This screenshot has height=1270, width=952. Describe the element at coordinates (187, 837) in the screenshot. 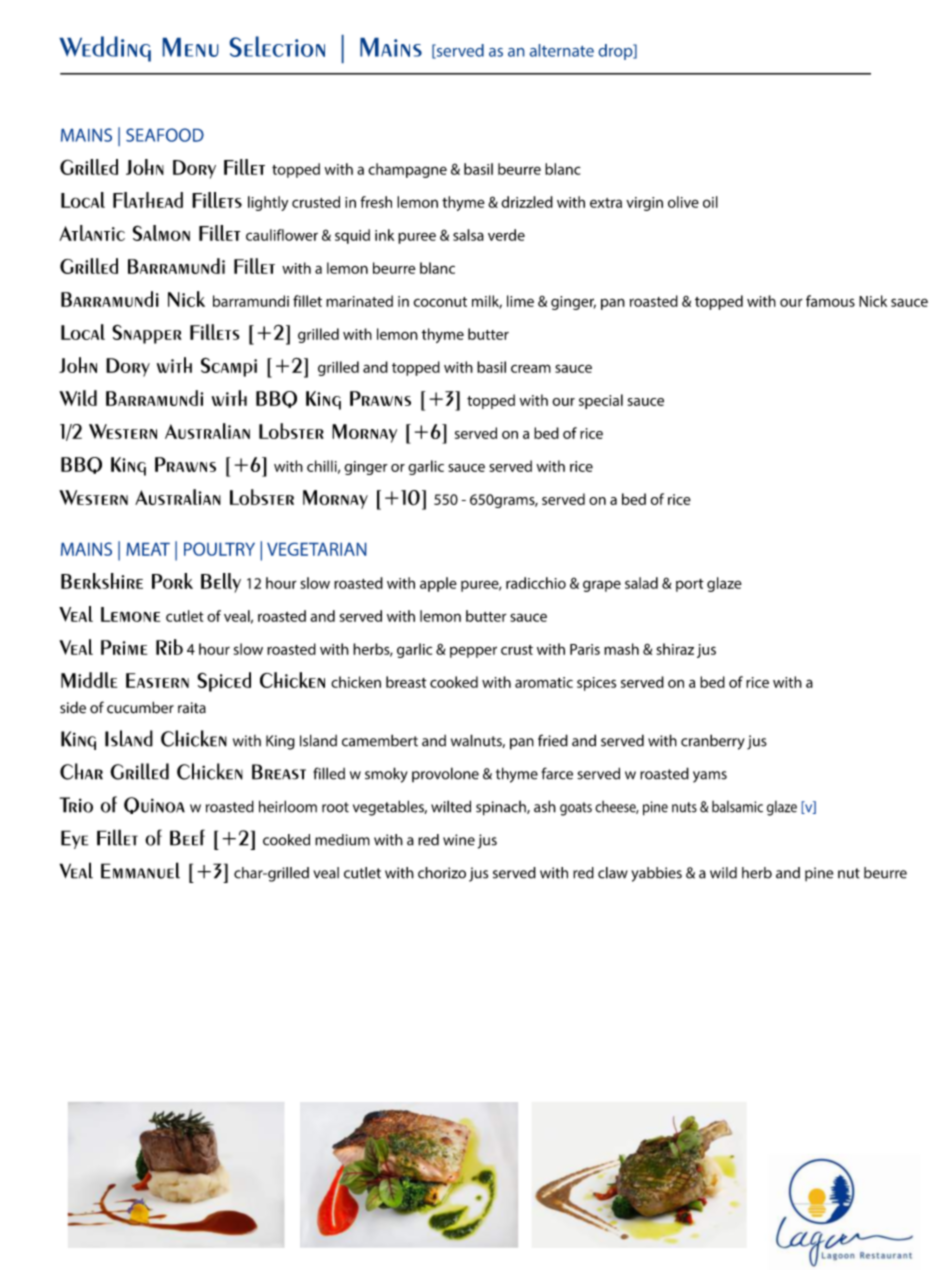

I see `Beef` at that location.
